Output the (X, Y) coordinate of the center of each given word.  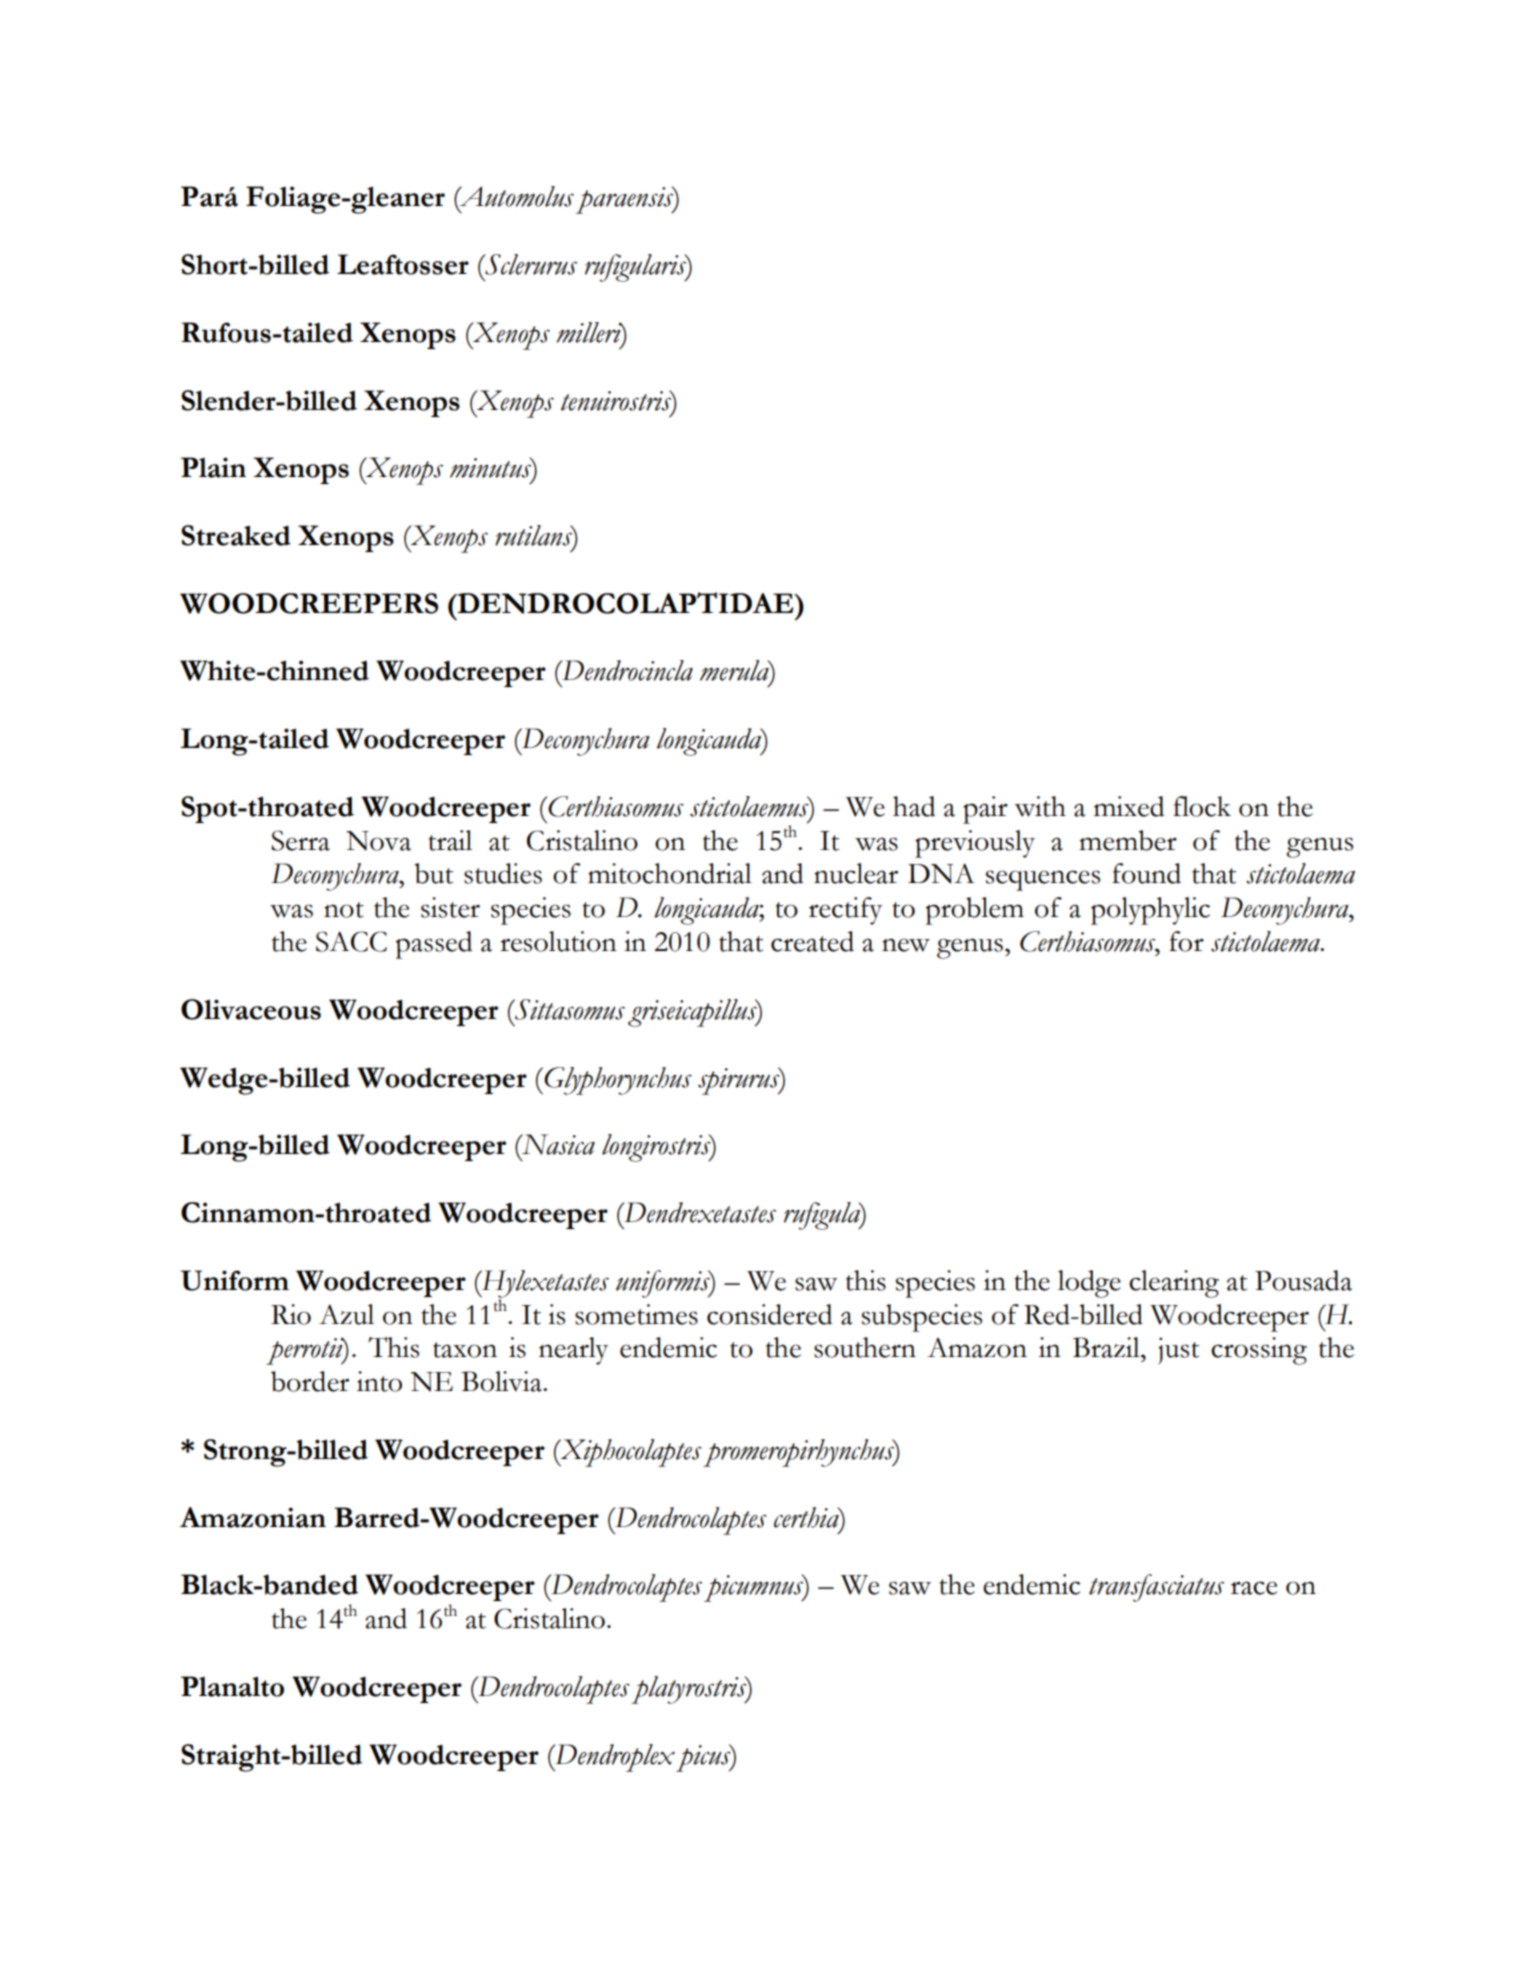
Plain (213, 467)
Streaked (236, 535)
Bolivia (502, 1381)
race (1254, 1588)
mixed (1129, 806)
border (310, 1381)
